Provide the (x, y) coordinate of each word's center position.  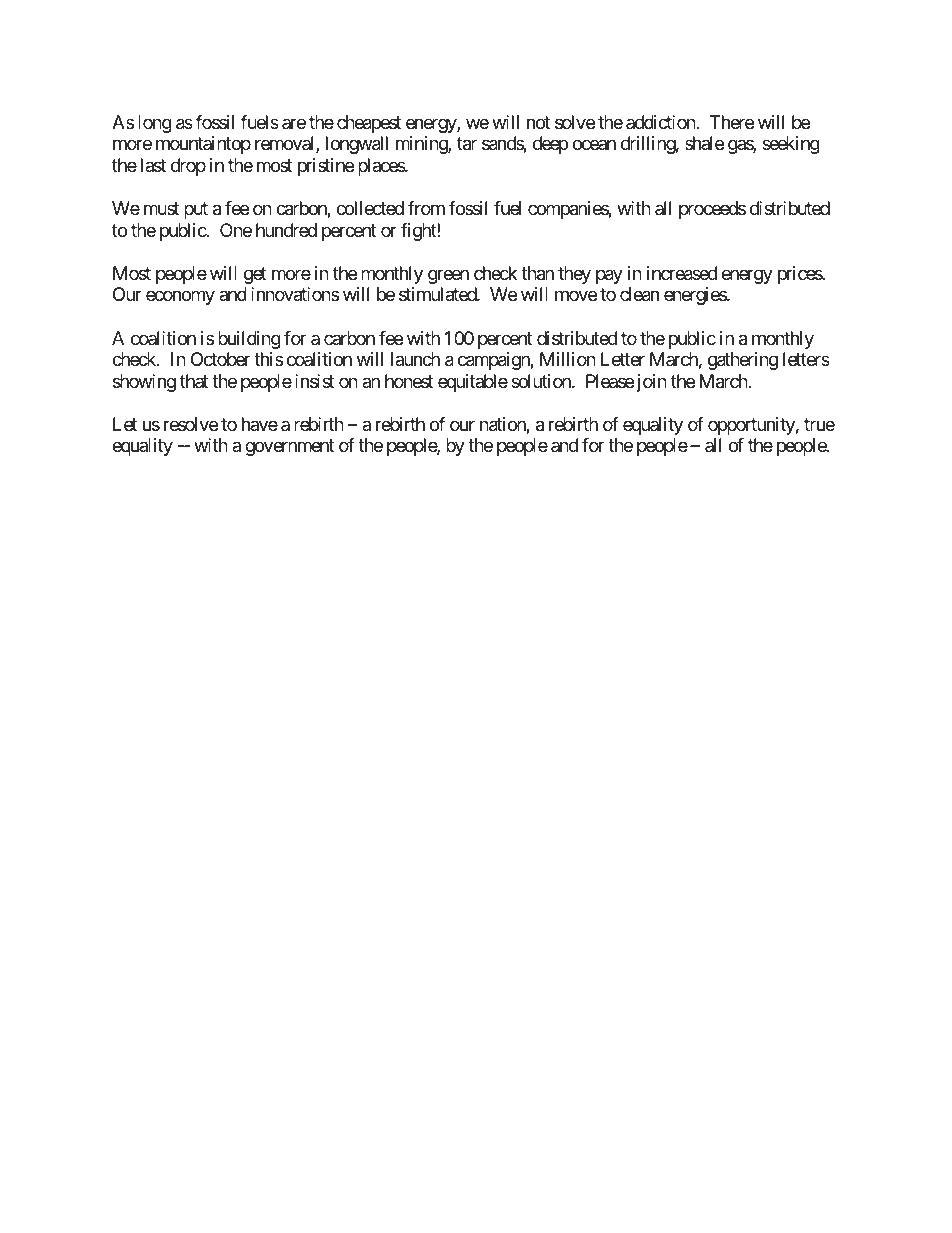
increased (682, 273)
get (255, 275)
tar (467, 144)
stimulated (438, 294)
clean (639, 294)
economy (180, 298)
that (194, 381)
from (426, 208)
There (732, 122)
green (448, 276)
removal (286, 144)
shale (704, 143)
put (196, 210)
